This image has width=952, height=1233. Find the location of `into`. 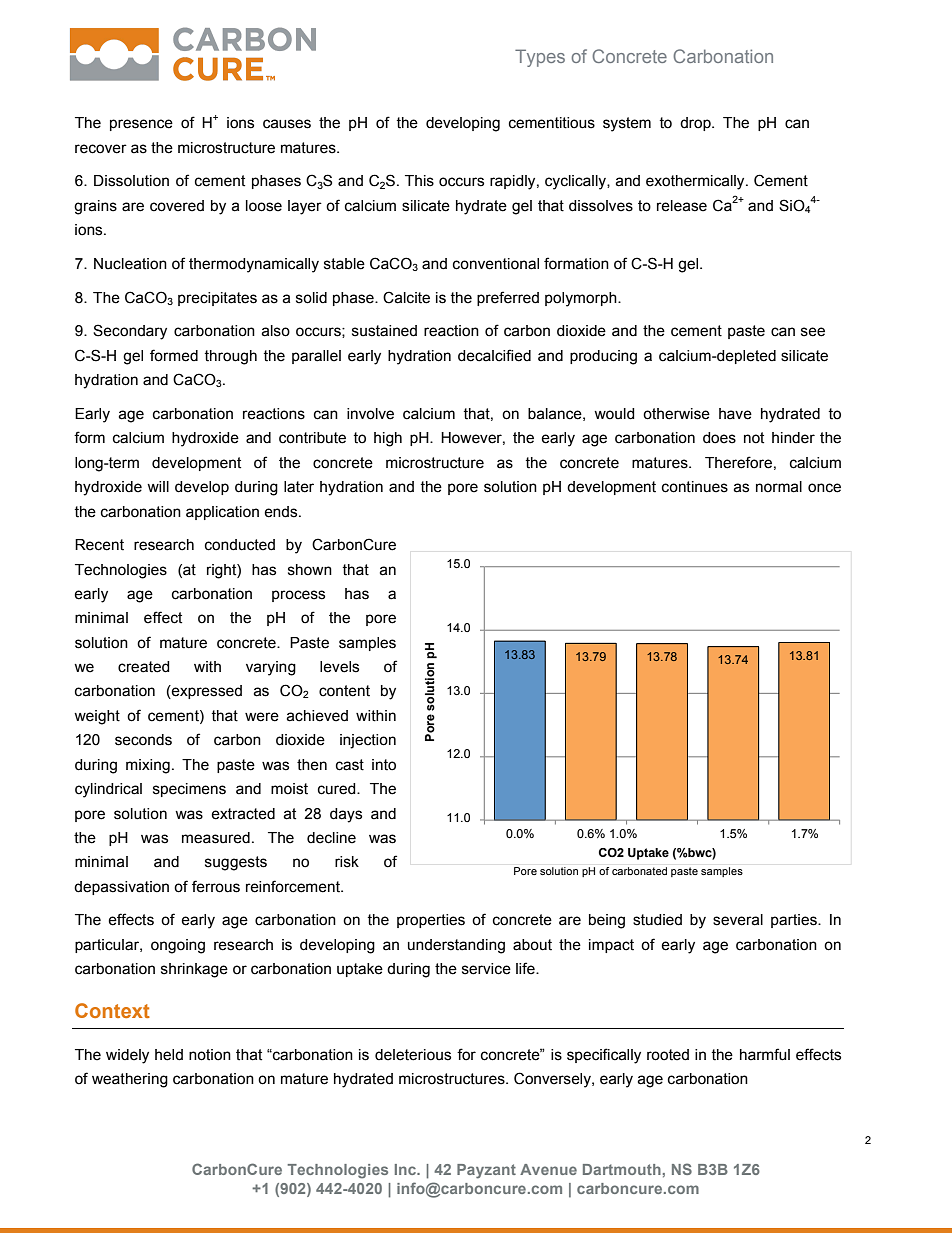

into is located at coordinates (384, 765).
